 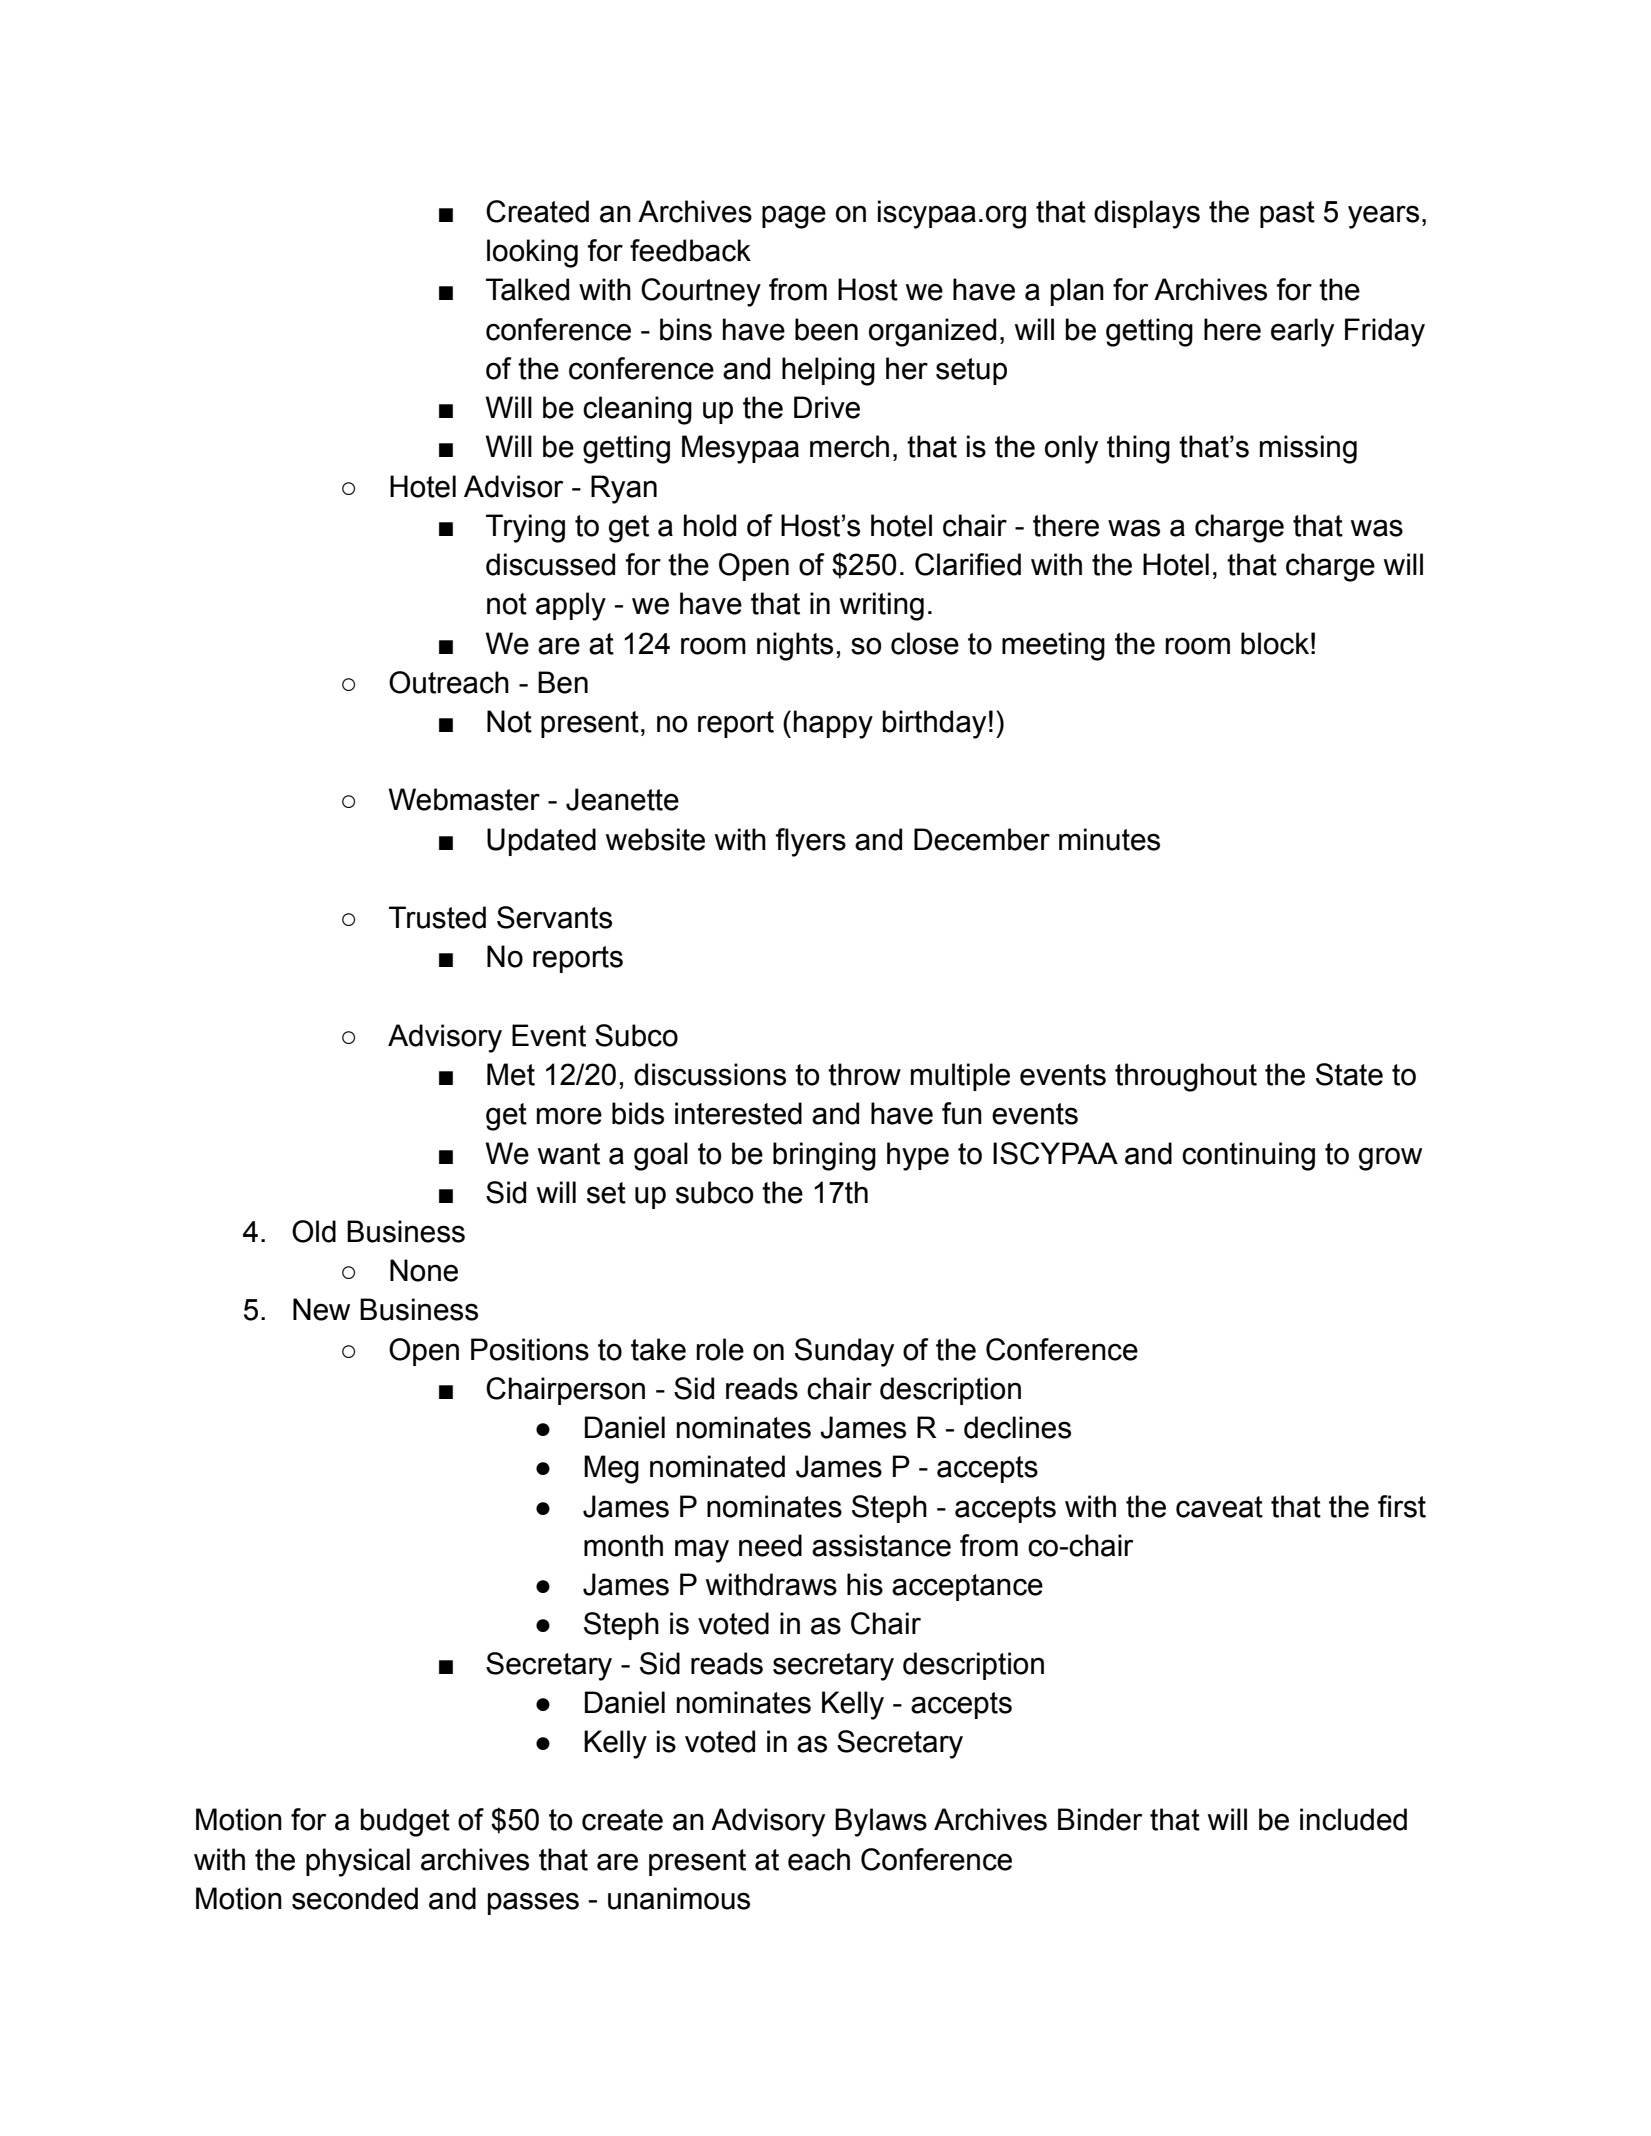 I want to click on minutes, so click(x=1109, y=839).
